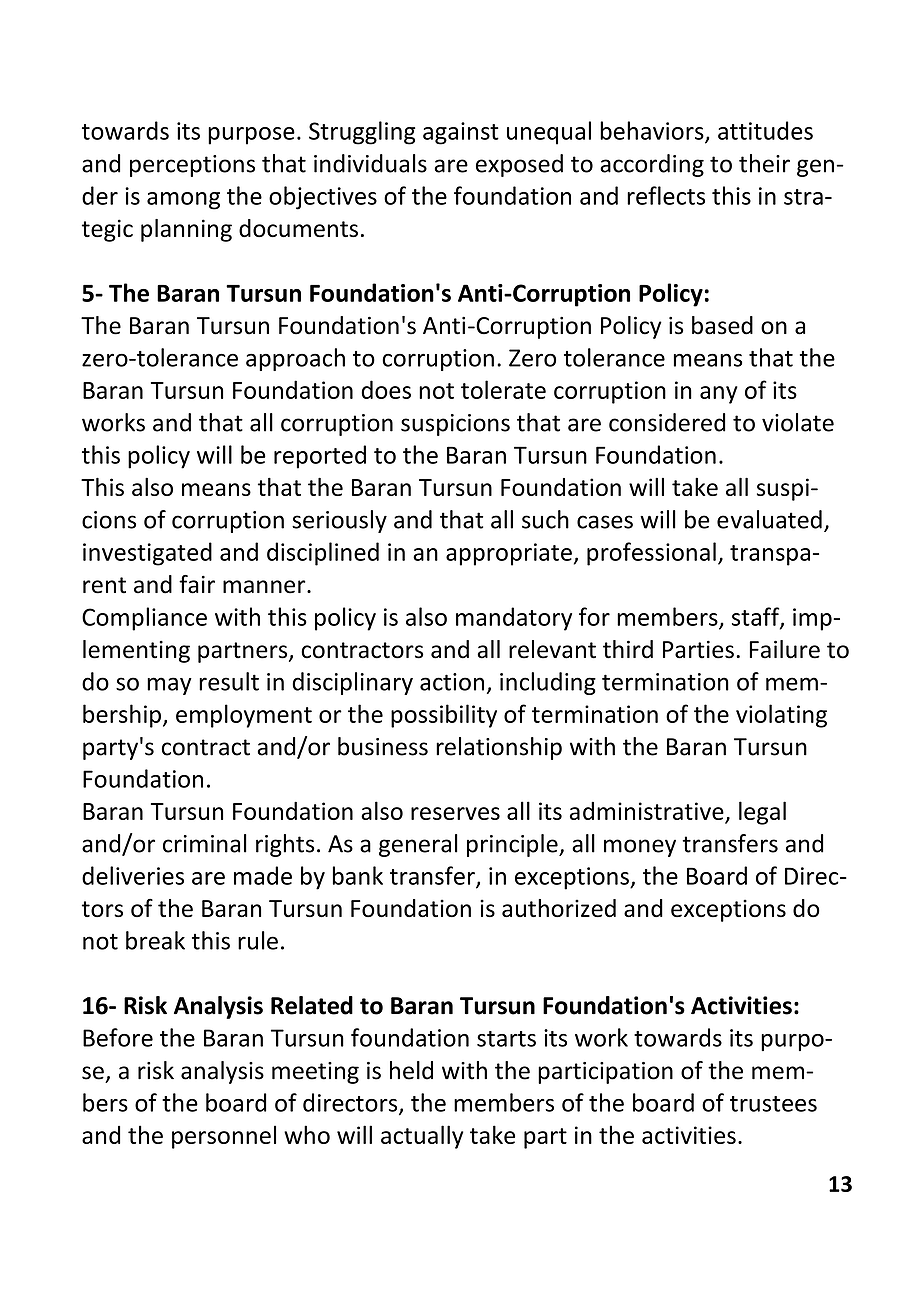 This page has width=915, height=1316. What do you see at coordinates (192, 166) in the page?
I see `perceptions` at bounding box center [192, 166].
